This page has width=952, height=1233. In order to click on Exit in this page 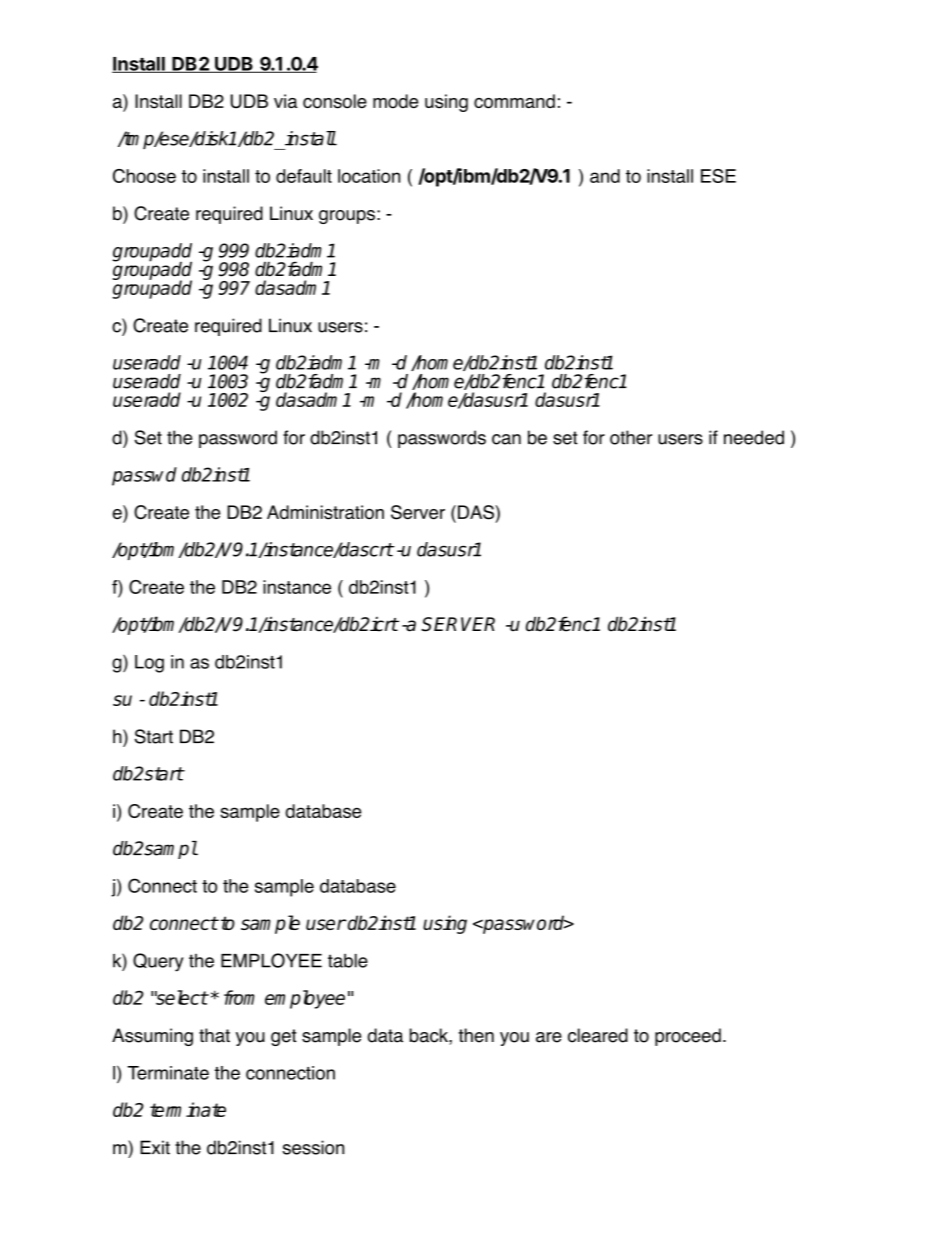, I will do `click(155, 1147)`.
